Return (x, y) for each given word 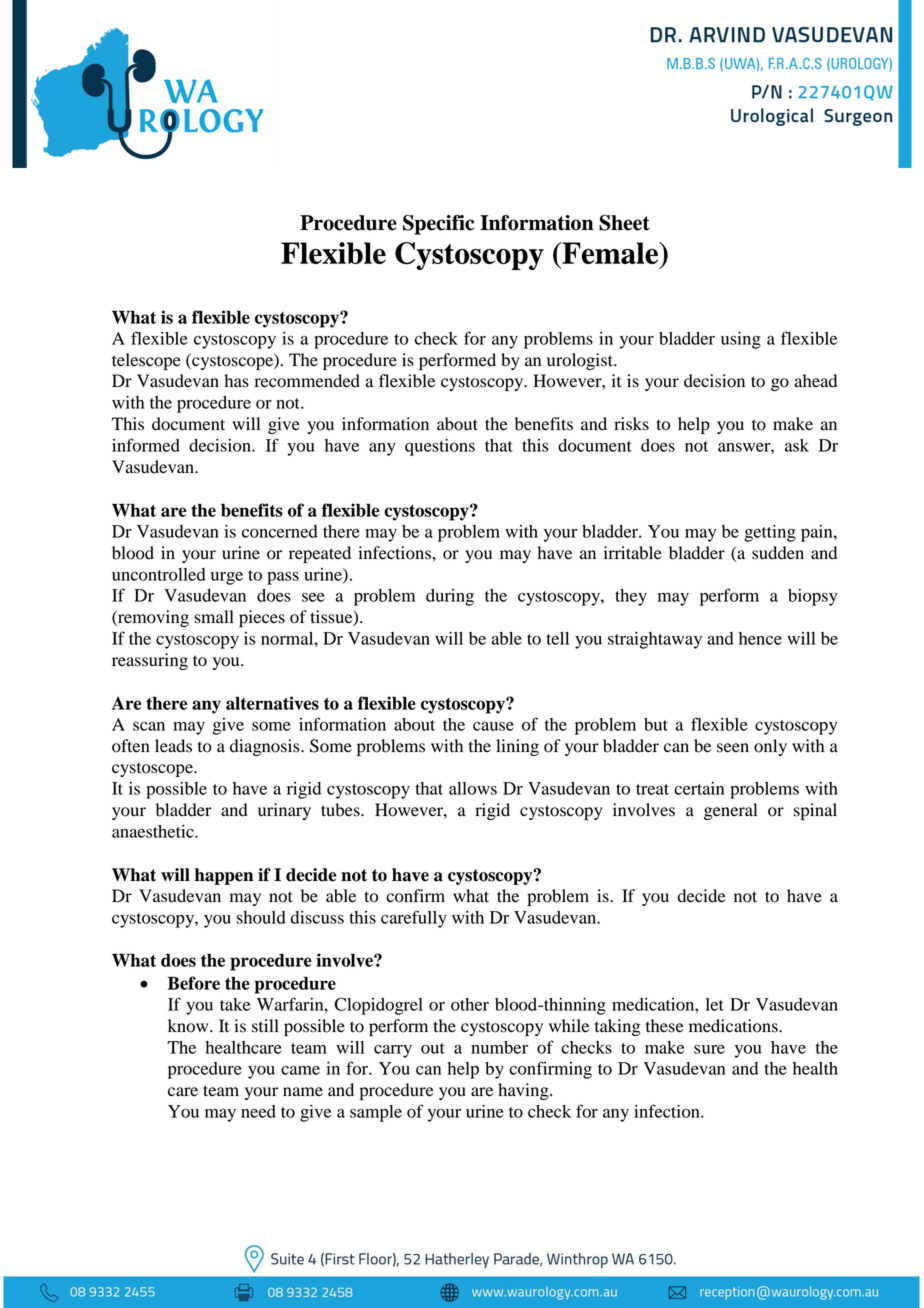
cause (493, 726)
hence (760, 638)
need (258, 1111)
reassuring (150, 661)
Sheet (624, 223)
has (236, 381)
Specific (438, 225)
